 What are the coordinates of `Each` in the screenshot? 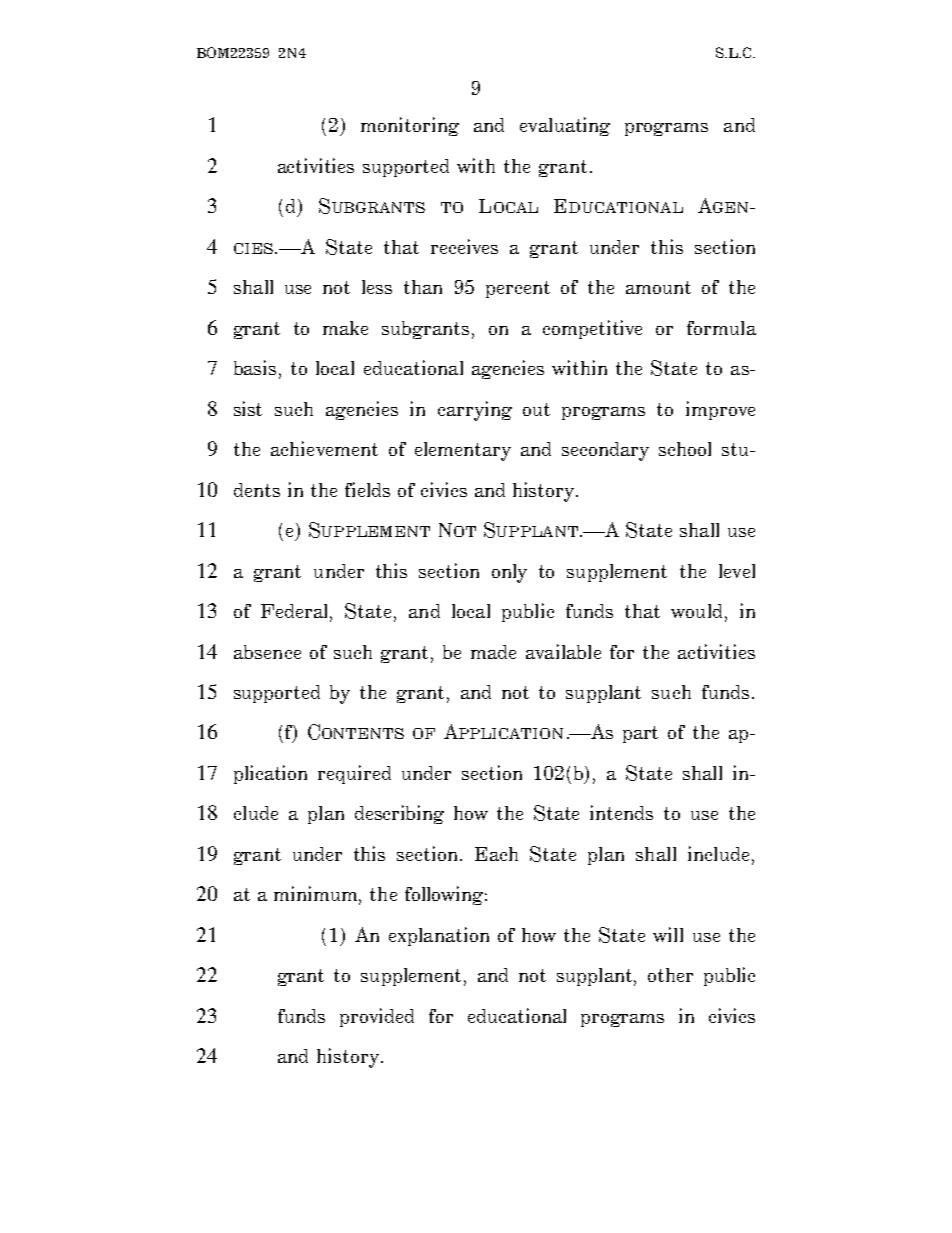 It's located at (496, 854).
